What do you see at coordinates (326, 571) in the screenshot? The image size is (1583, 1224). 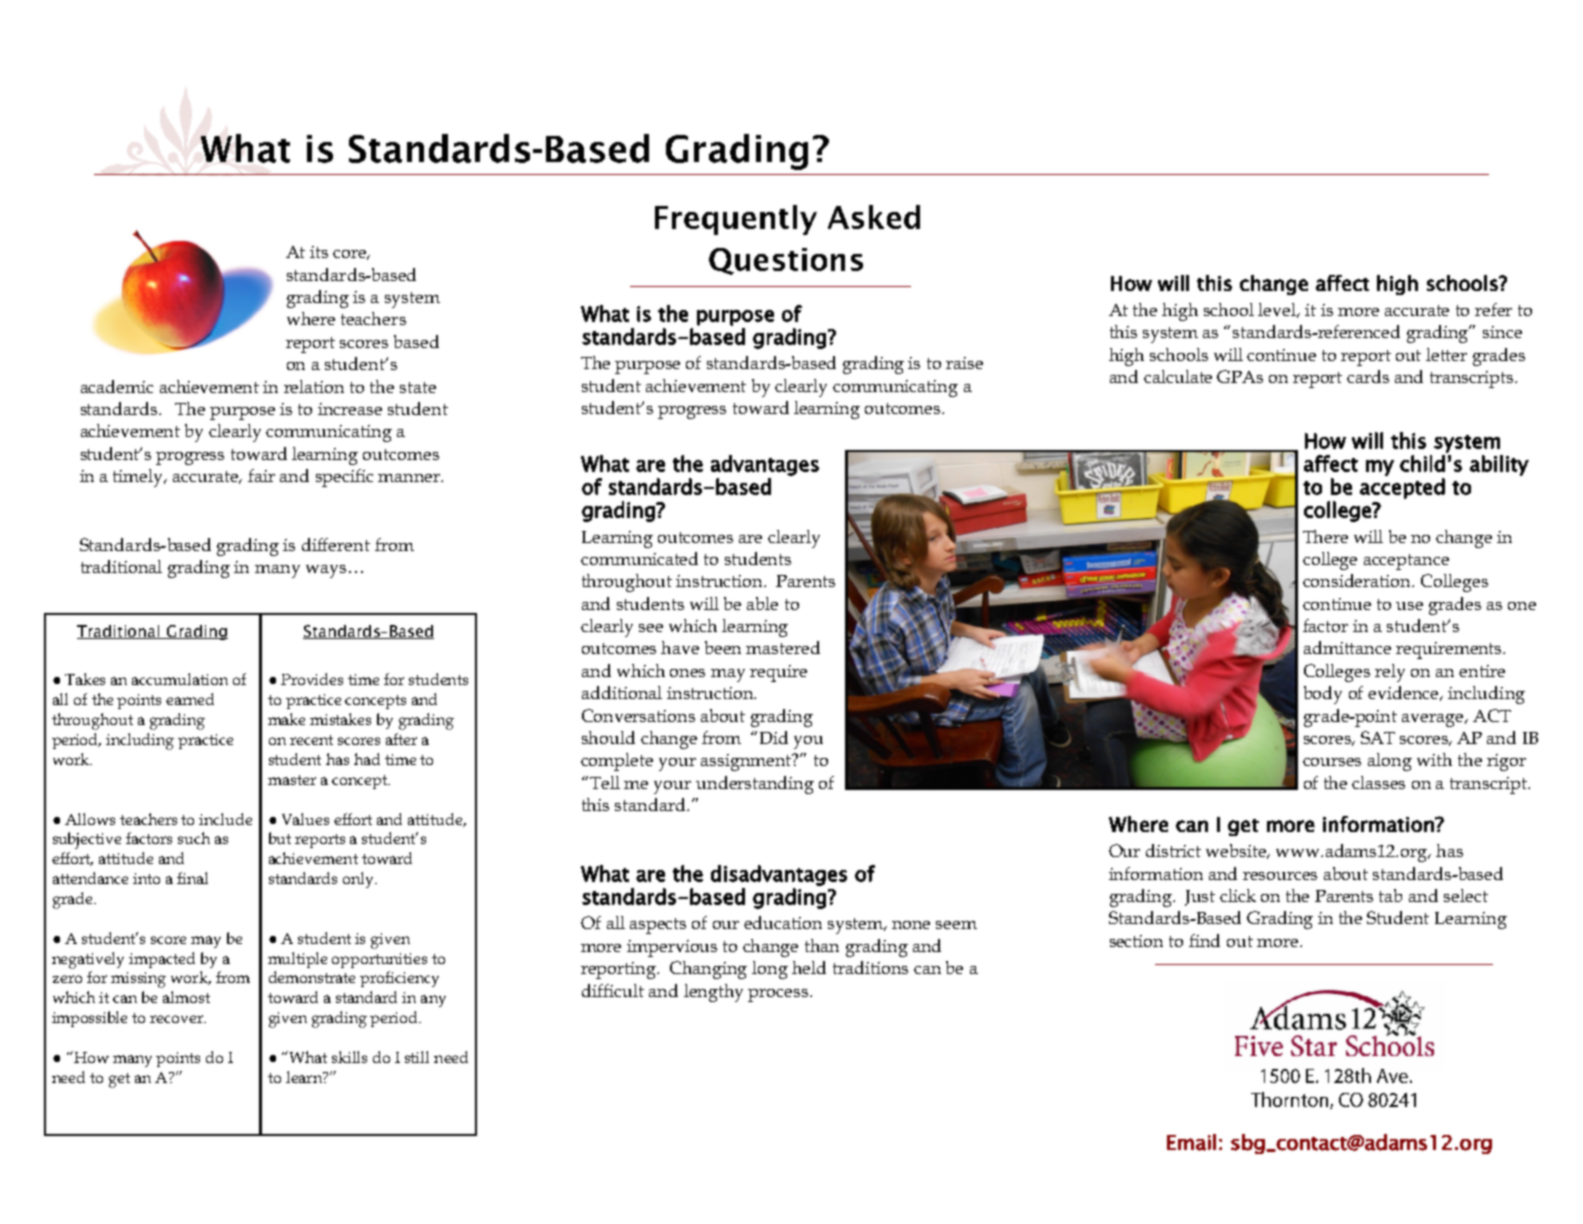 I see `ways` at bounding box center [326, 571].
